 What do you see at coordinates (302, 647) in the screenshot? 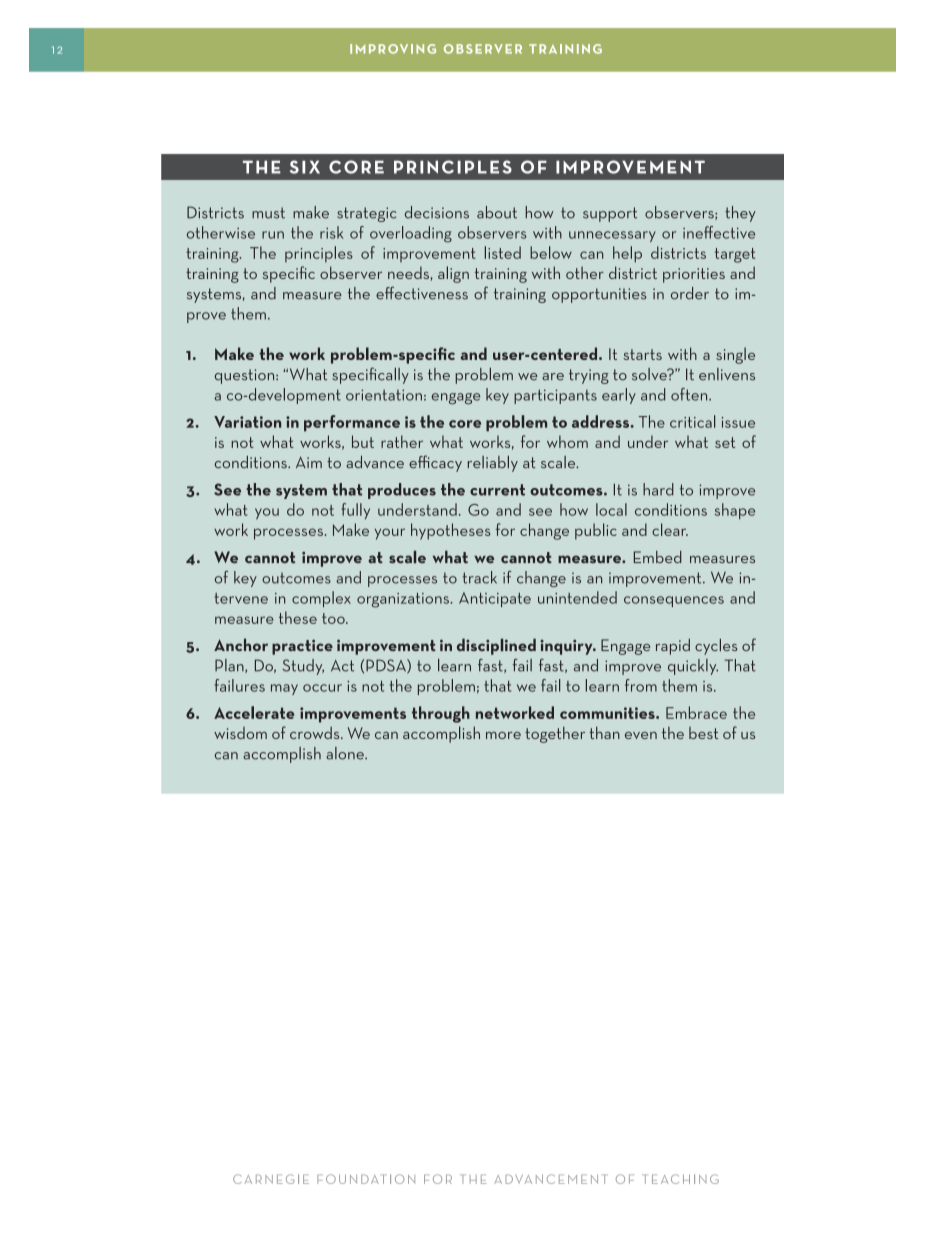
I see `practice` at bounding box center [302, 647].
